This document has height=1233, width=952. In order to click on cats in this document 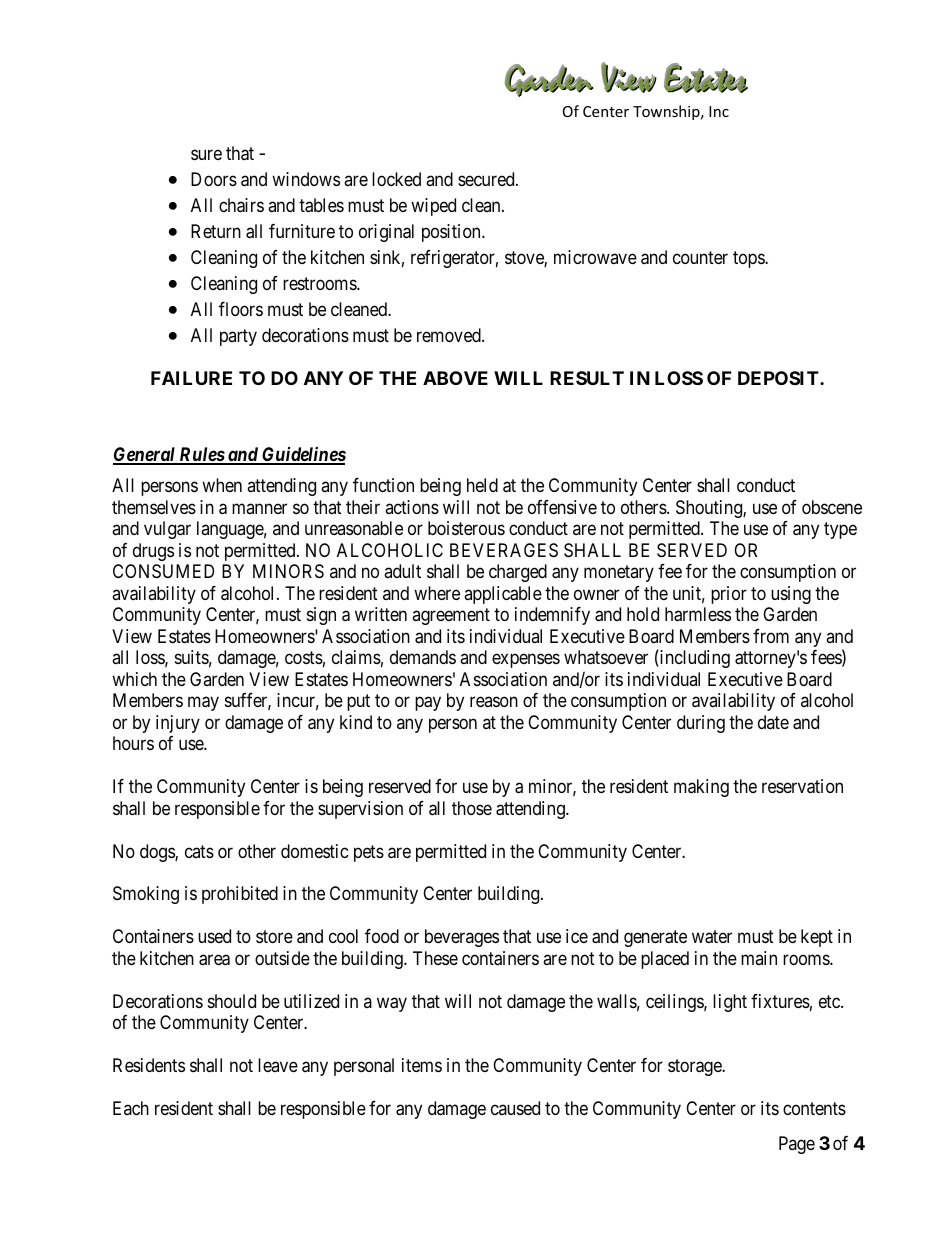, I will do `click(199, 851)`.
